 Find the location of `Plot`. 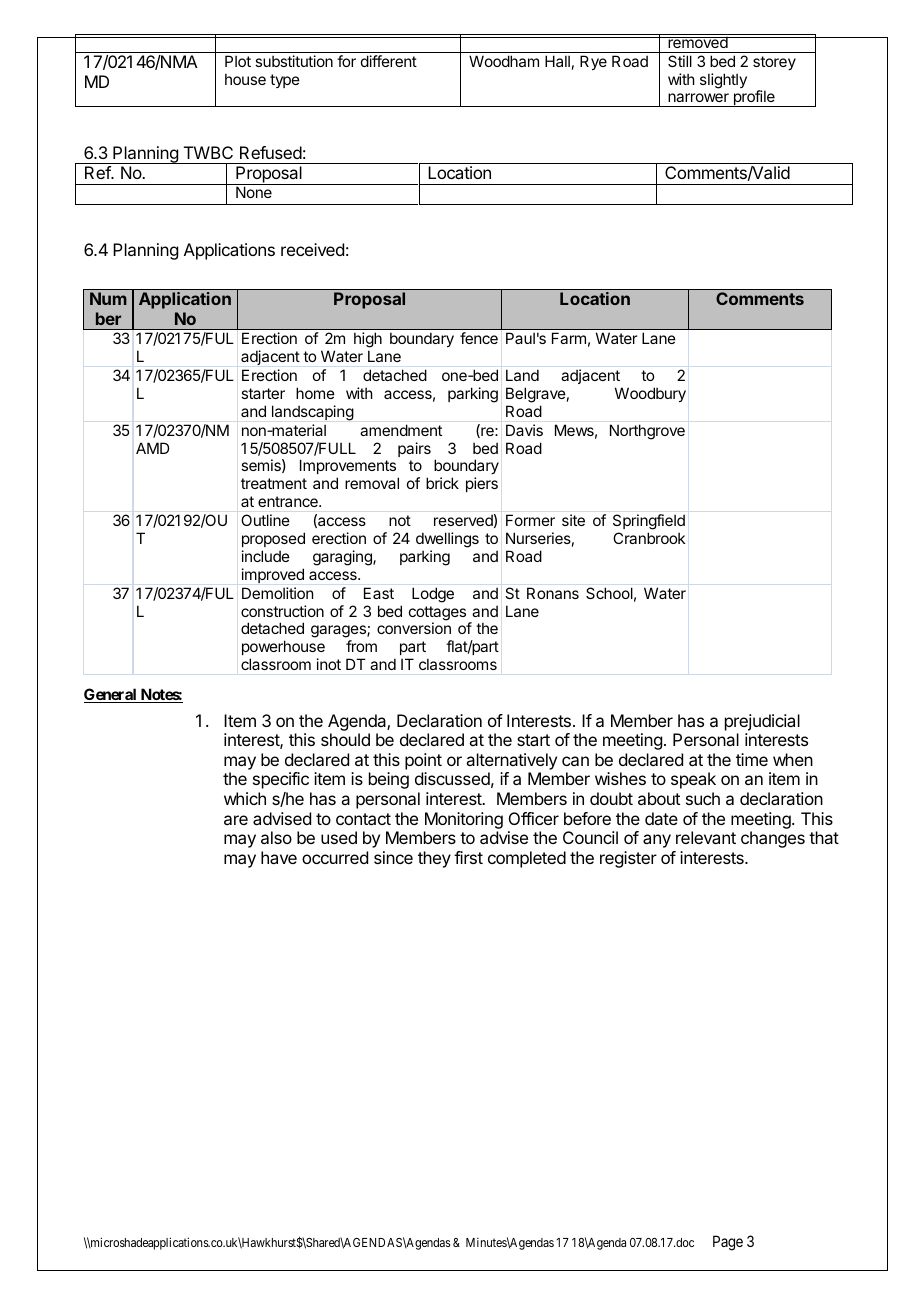

Plot is located at coordinates (238, 61).
